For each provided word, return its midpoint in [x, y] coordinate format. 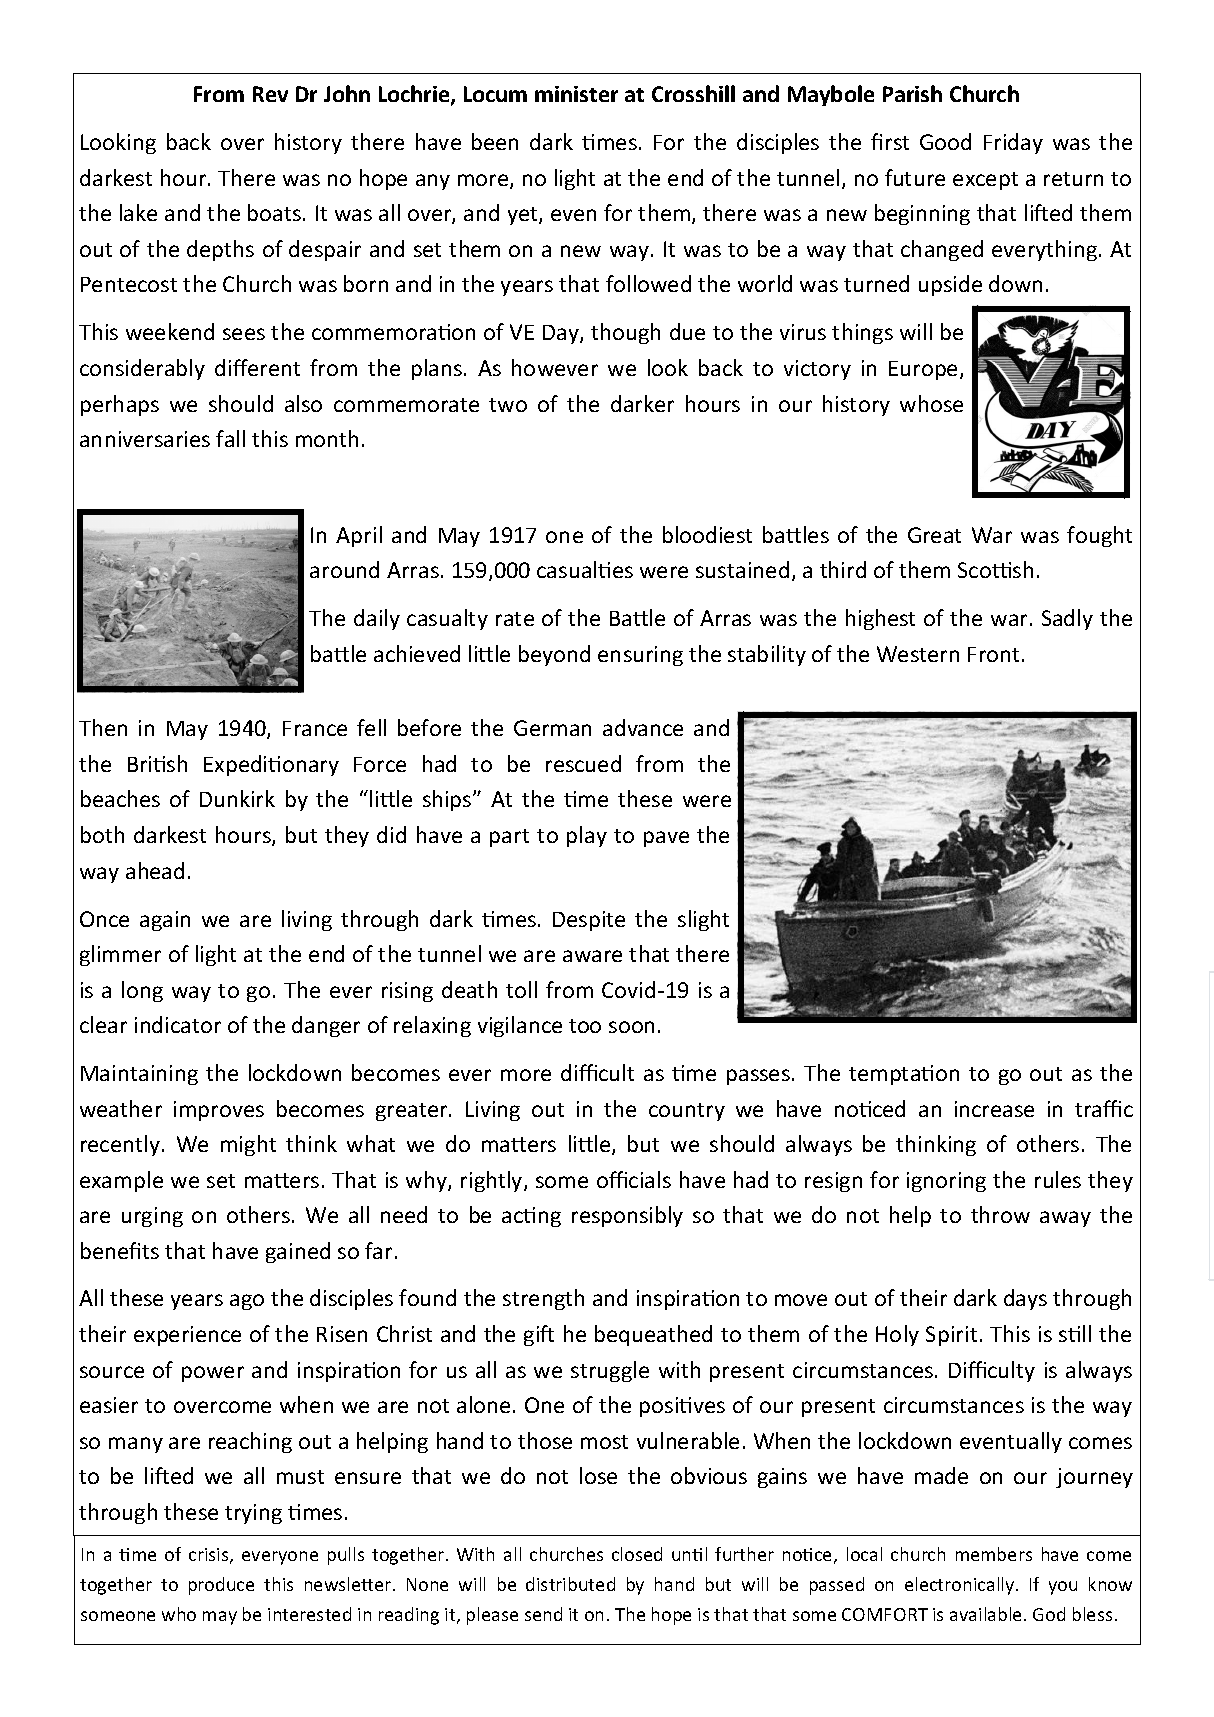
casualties [585, 569]
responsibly [627, 1216]
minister [576, 94]
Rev [270, 94]
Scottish [995, 569]
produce [221, 1586]
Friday [1013, 143]
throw [1000, 1214]
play [587, 836]
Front [993, 654]
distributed [570, 1584]
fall [230, 438]
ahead [155, 870]
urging [152, 1217]
